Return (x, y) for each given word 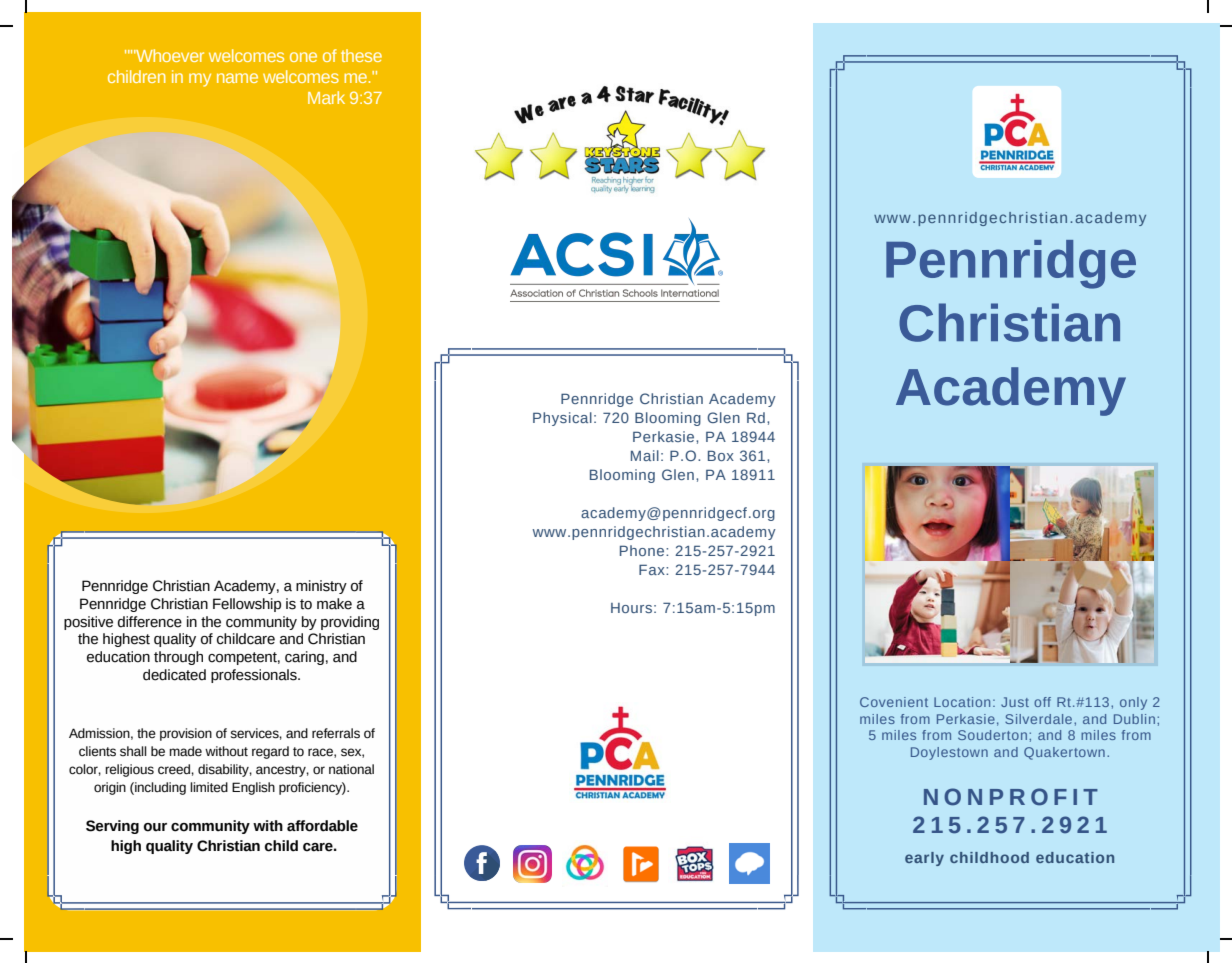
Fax (653, 569)
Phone (643, 550)
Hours (631, 608)
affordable (322, 826)
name (237, 78)
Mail (645, 455)
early (924, 859)
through (178, 658)
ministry (321, 587)
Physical (562, 419)
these (361, 55)
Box (721, 455)
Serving (112, 827)
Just (1015, 702)
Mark (326, 97)
